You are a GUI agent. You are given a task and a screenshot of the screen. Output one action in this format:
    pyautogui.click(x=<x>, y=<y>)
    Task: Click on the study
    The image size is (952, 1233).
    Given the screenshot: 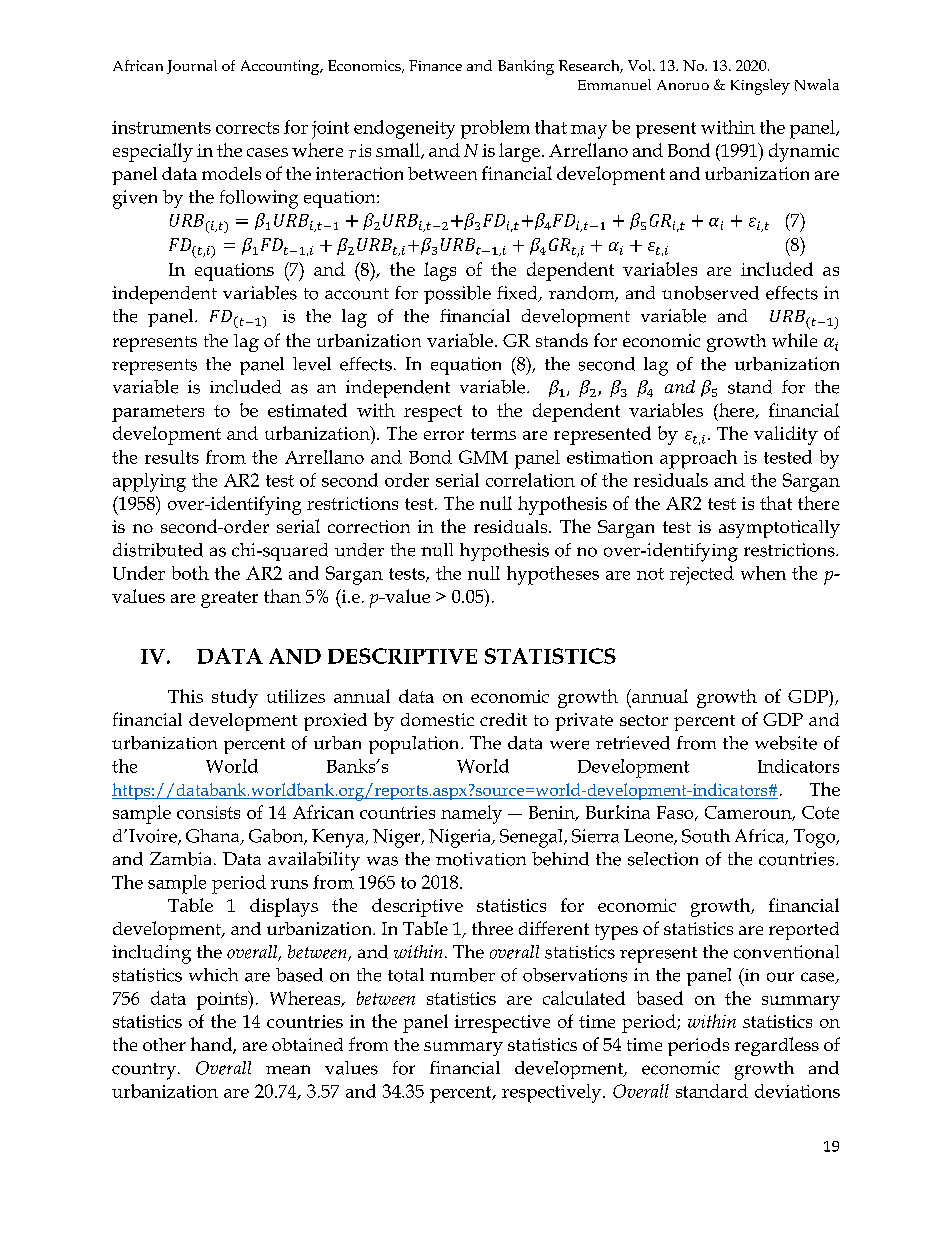 What is the action you would take?
    pyautogui.click(x=235, y=698)
